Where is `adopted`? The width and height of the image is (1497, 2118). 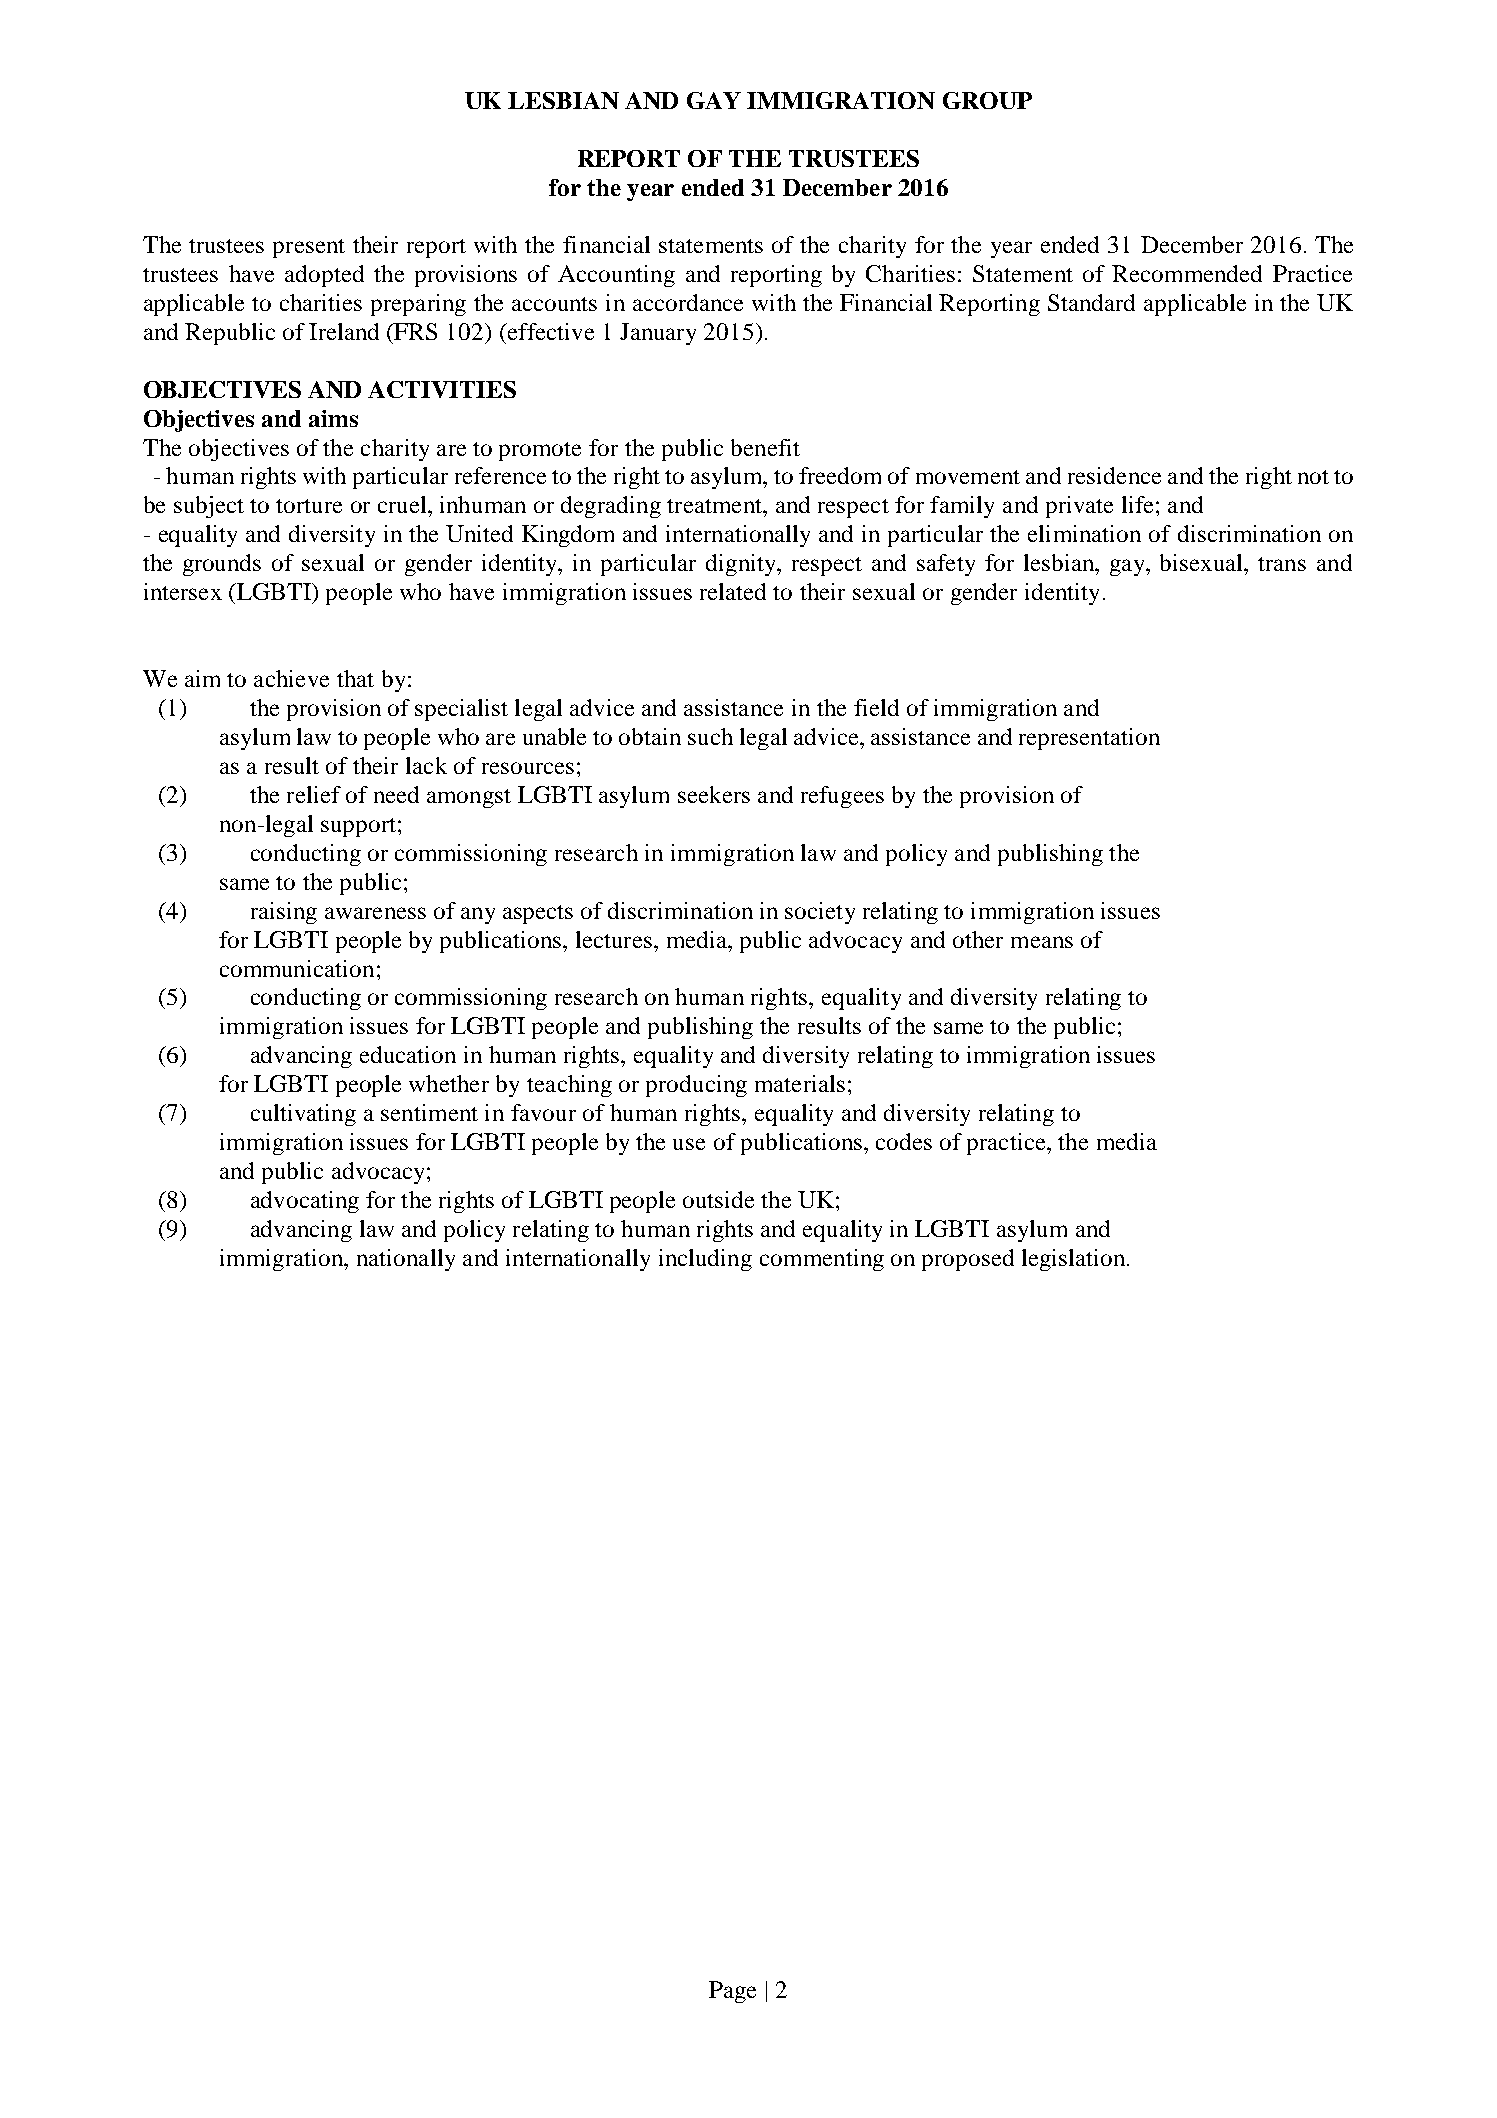 adopted is located at coordinates (324, 276).
